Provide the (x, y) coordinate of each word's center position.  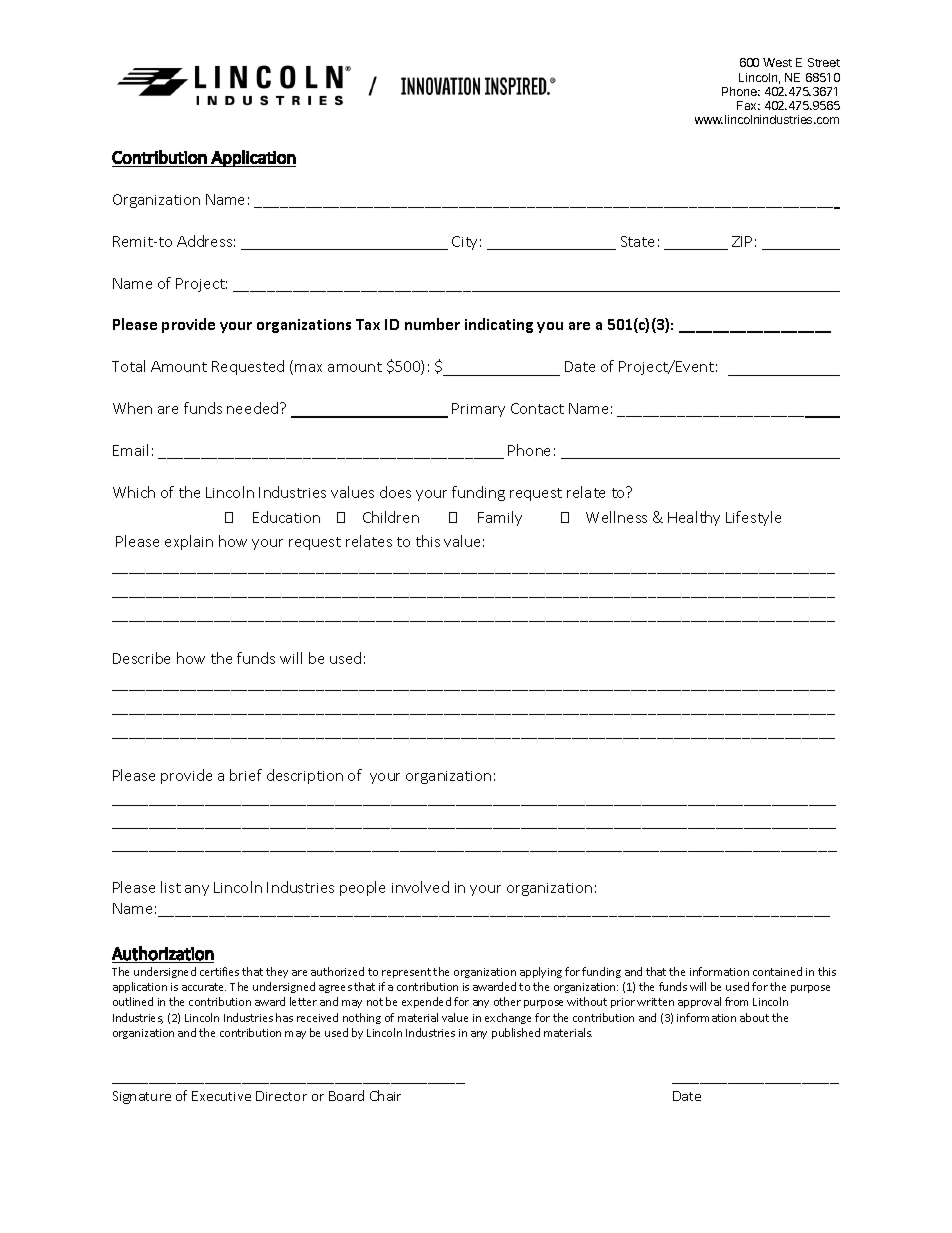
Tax (368, 324)
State (637, 241)
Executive (221, 1096)
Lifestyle (753, 518)
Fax (748, 105)
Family (500, 518)
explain (189, 542)
